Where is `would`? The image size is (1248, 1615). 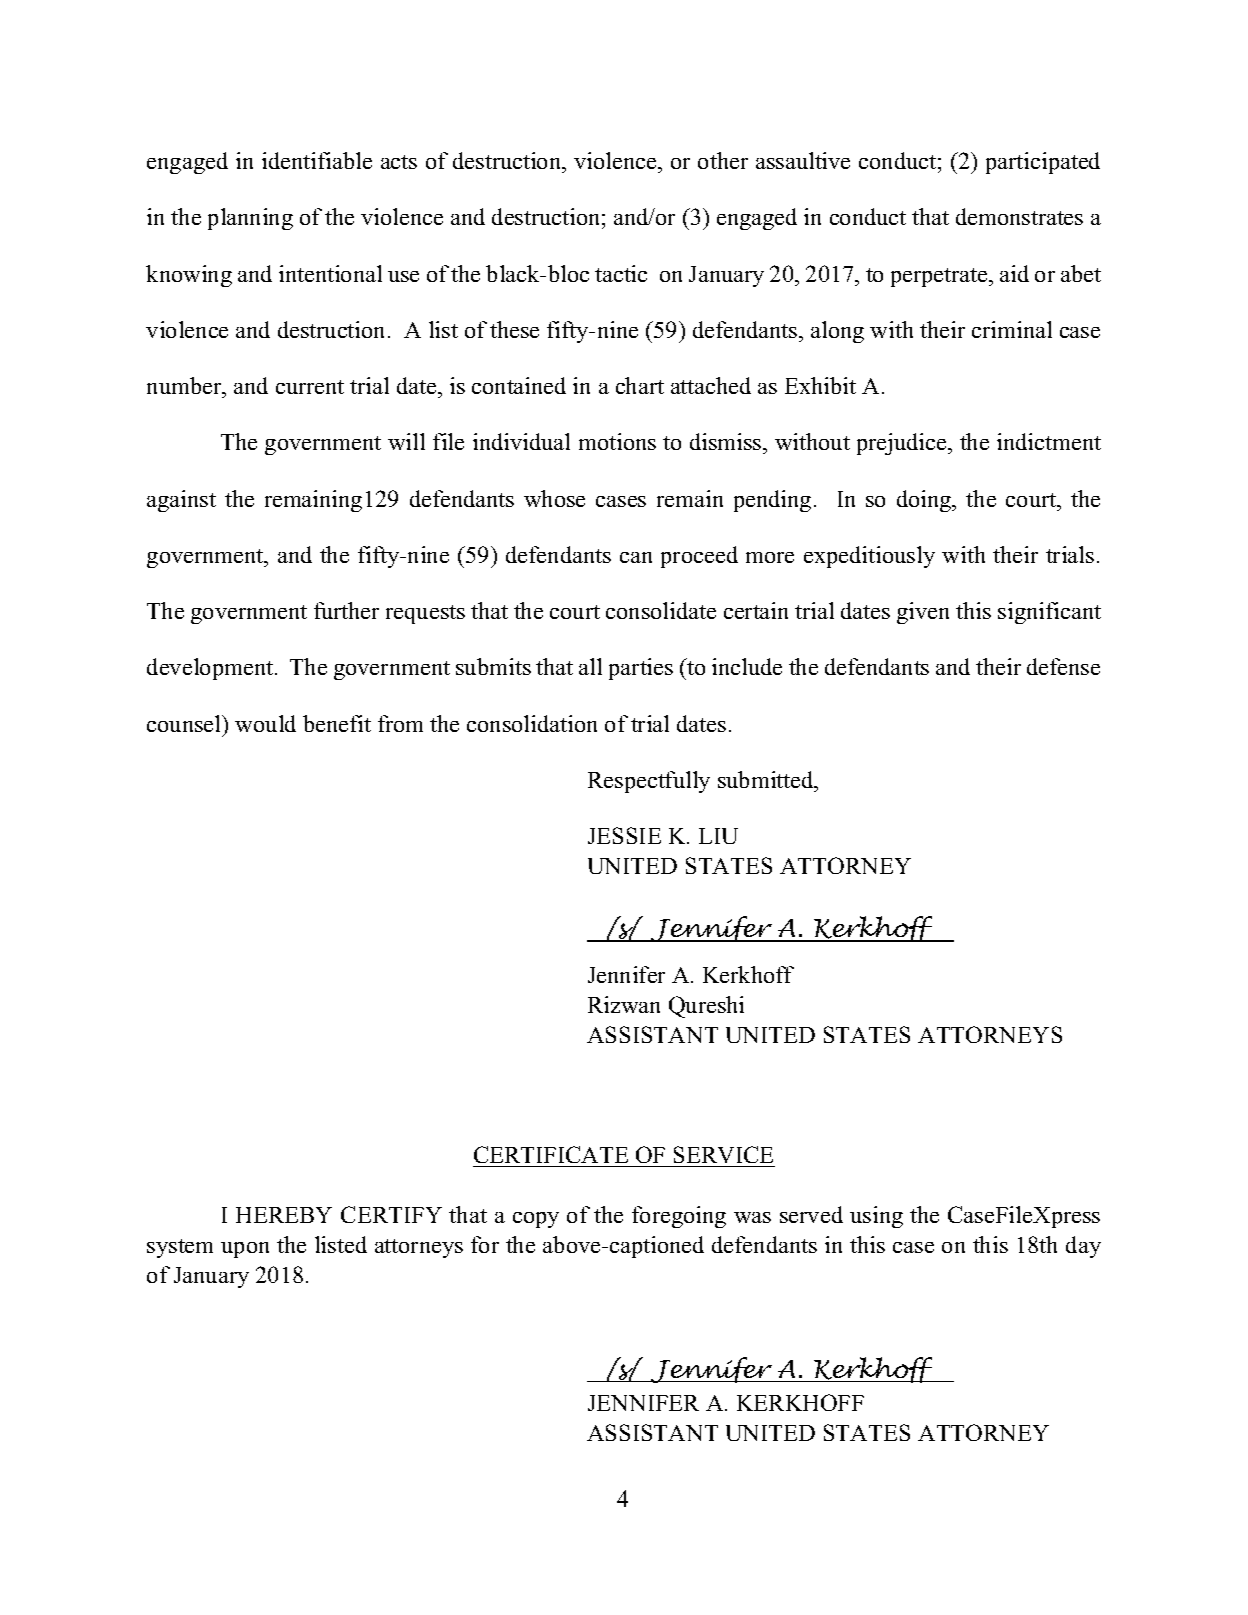
would is located at coordinates (265, 723).
